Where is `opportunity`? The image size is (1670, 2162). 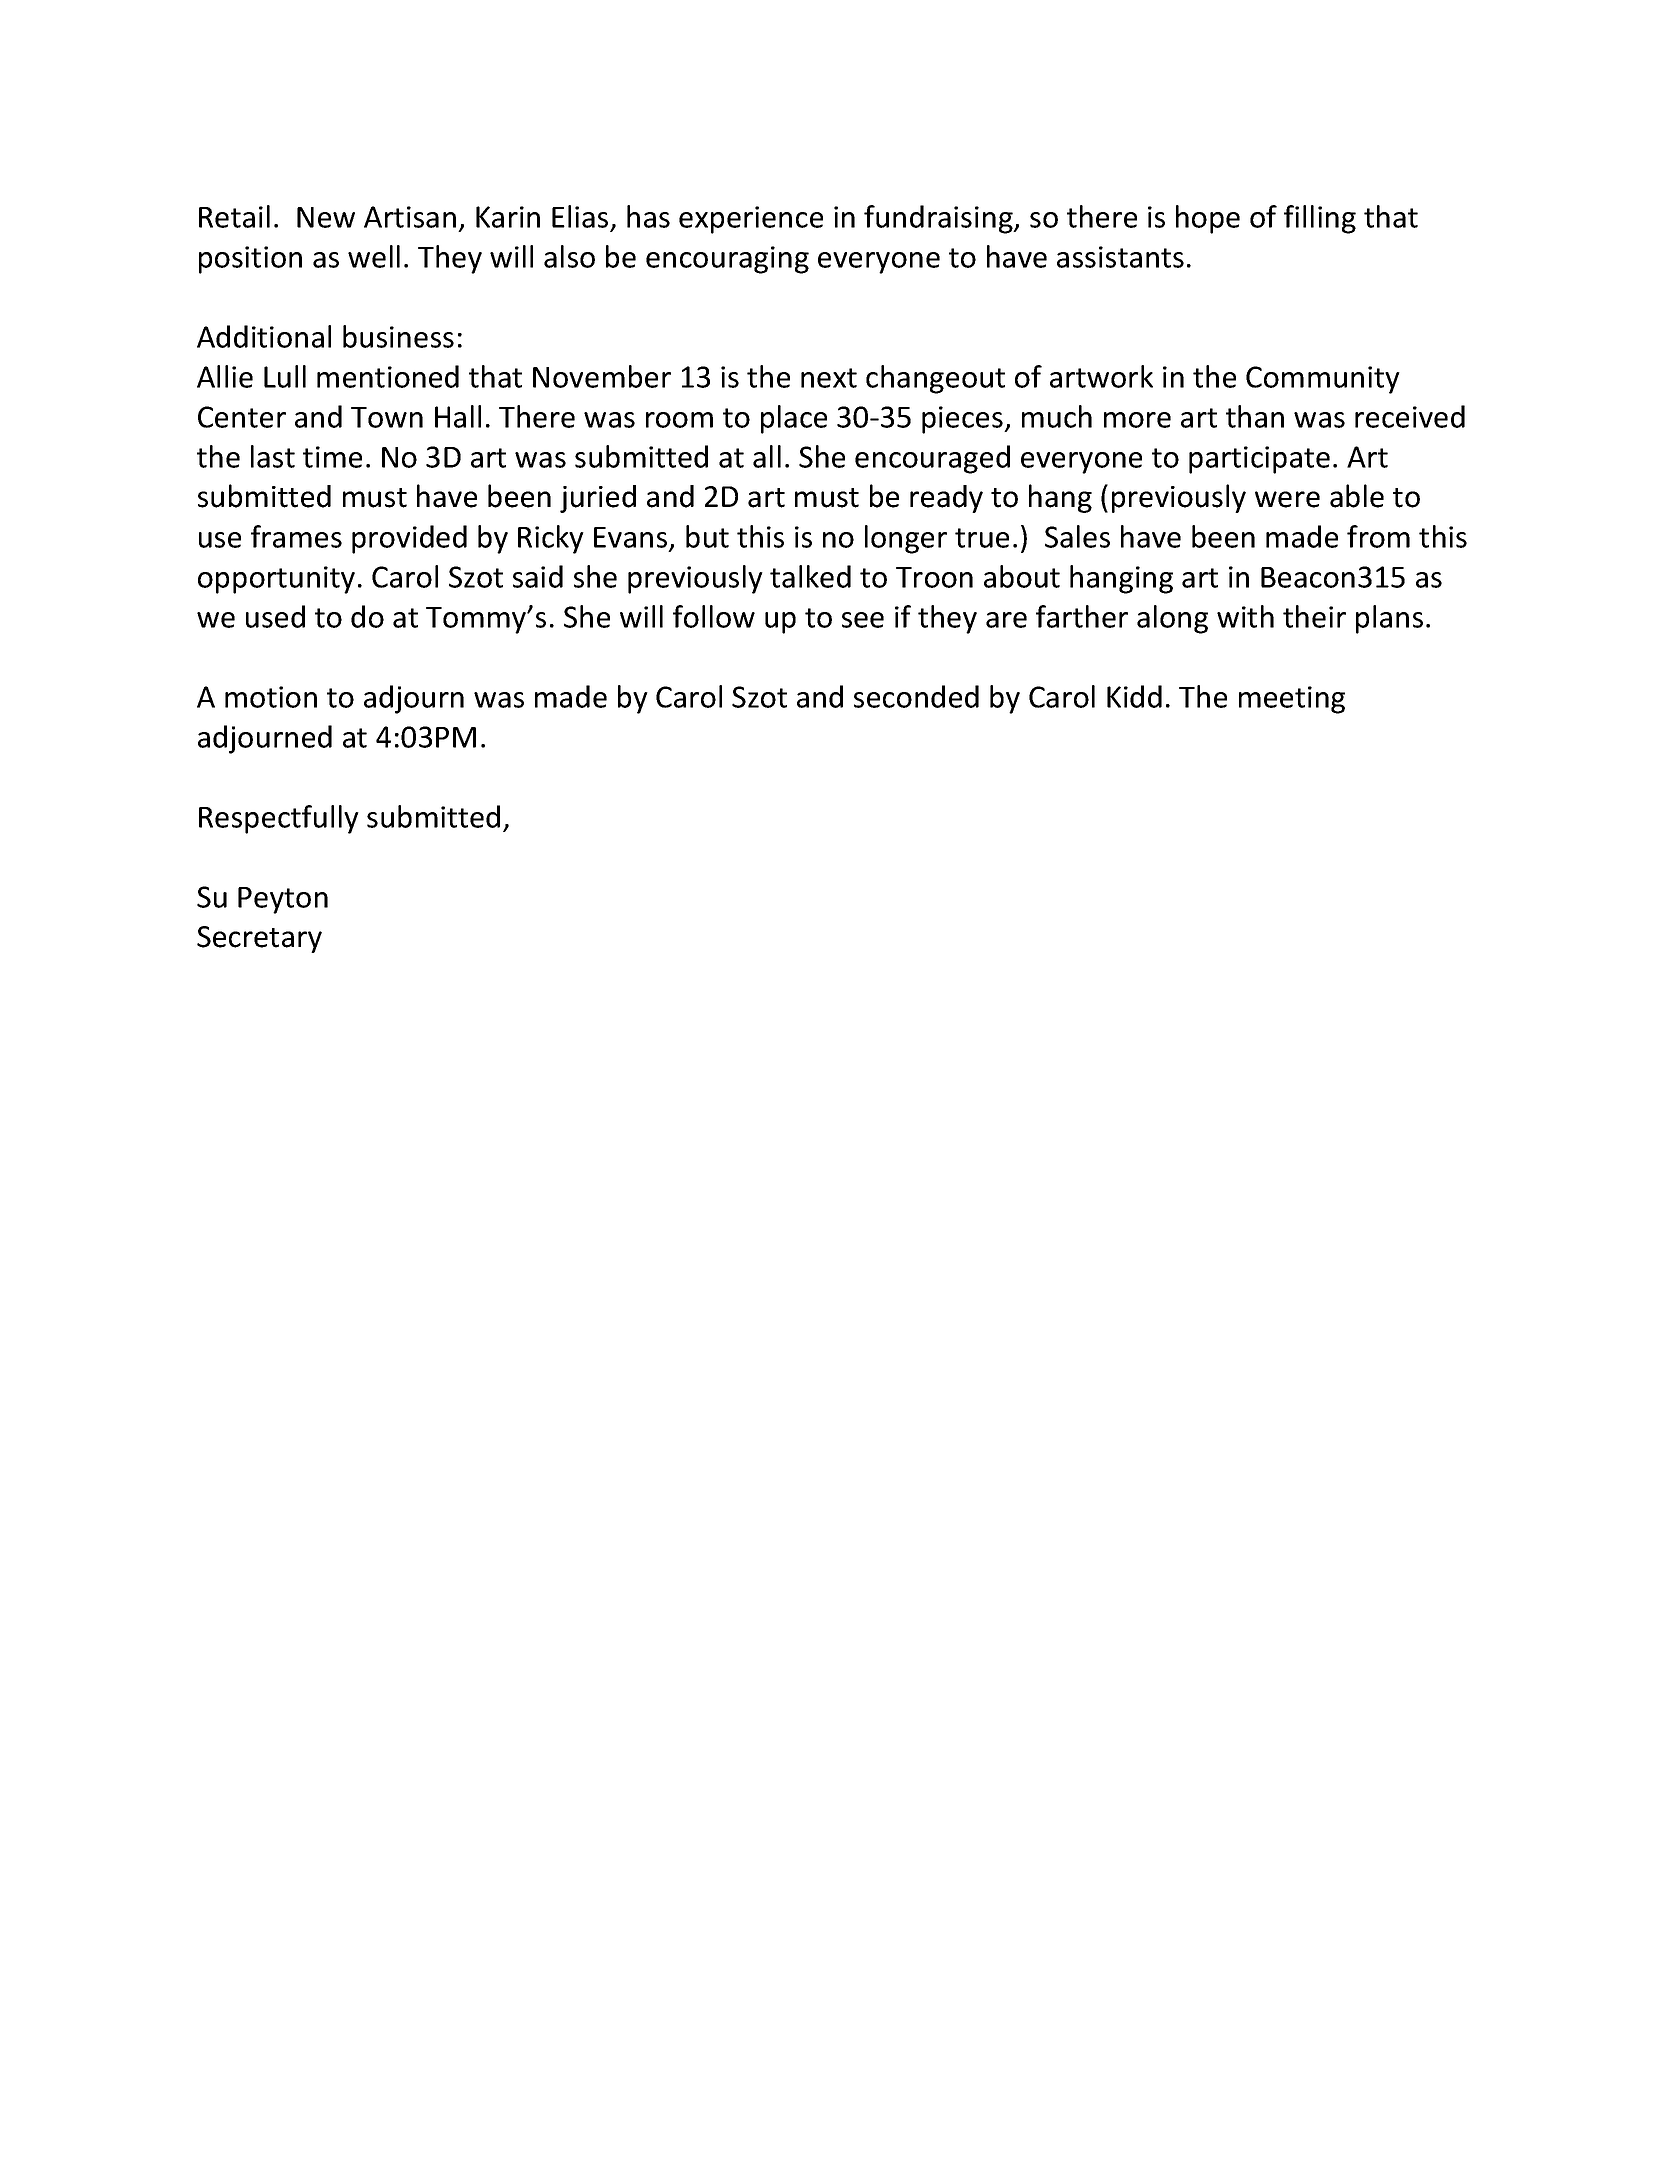
opportunity is located at coordinates (276, 580).
